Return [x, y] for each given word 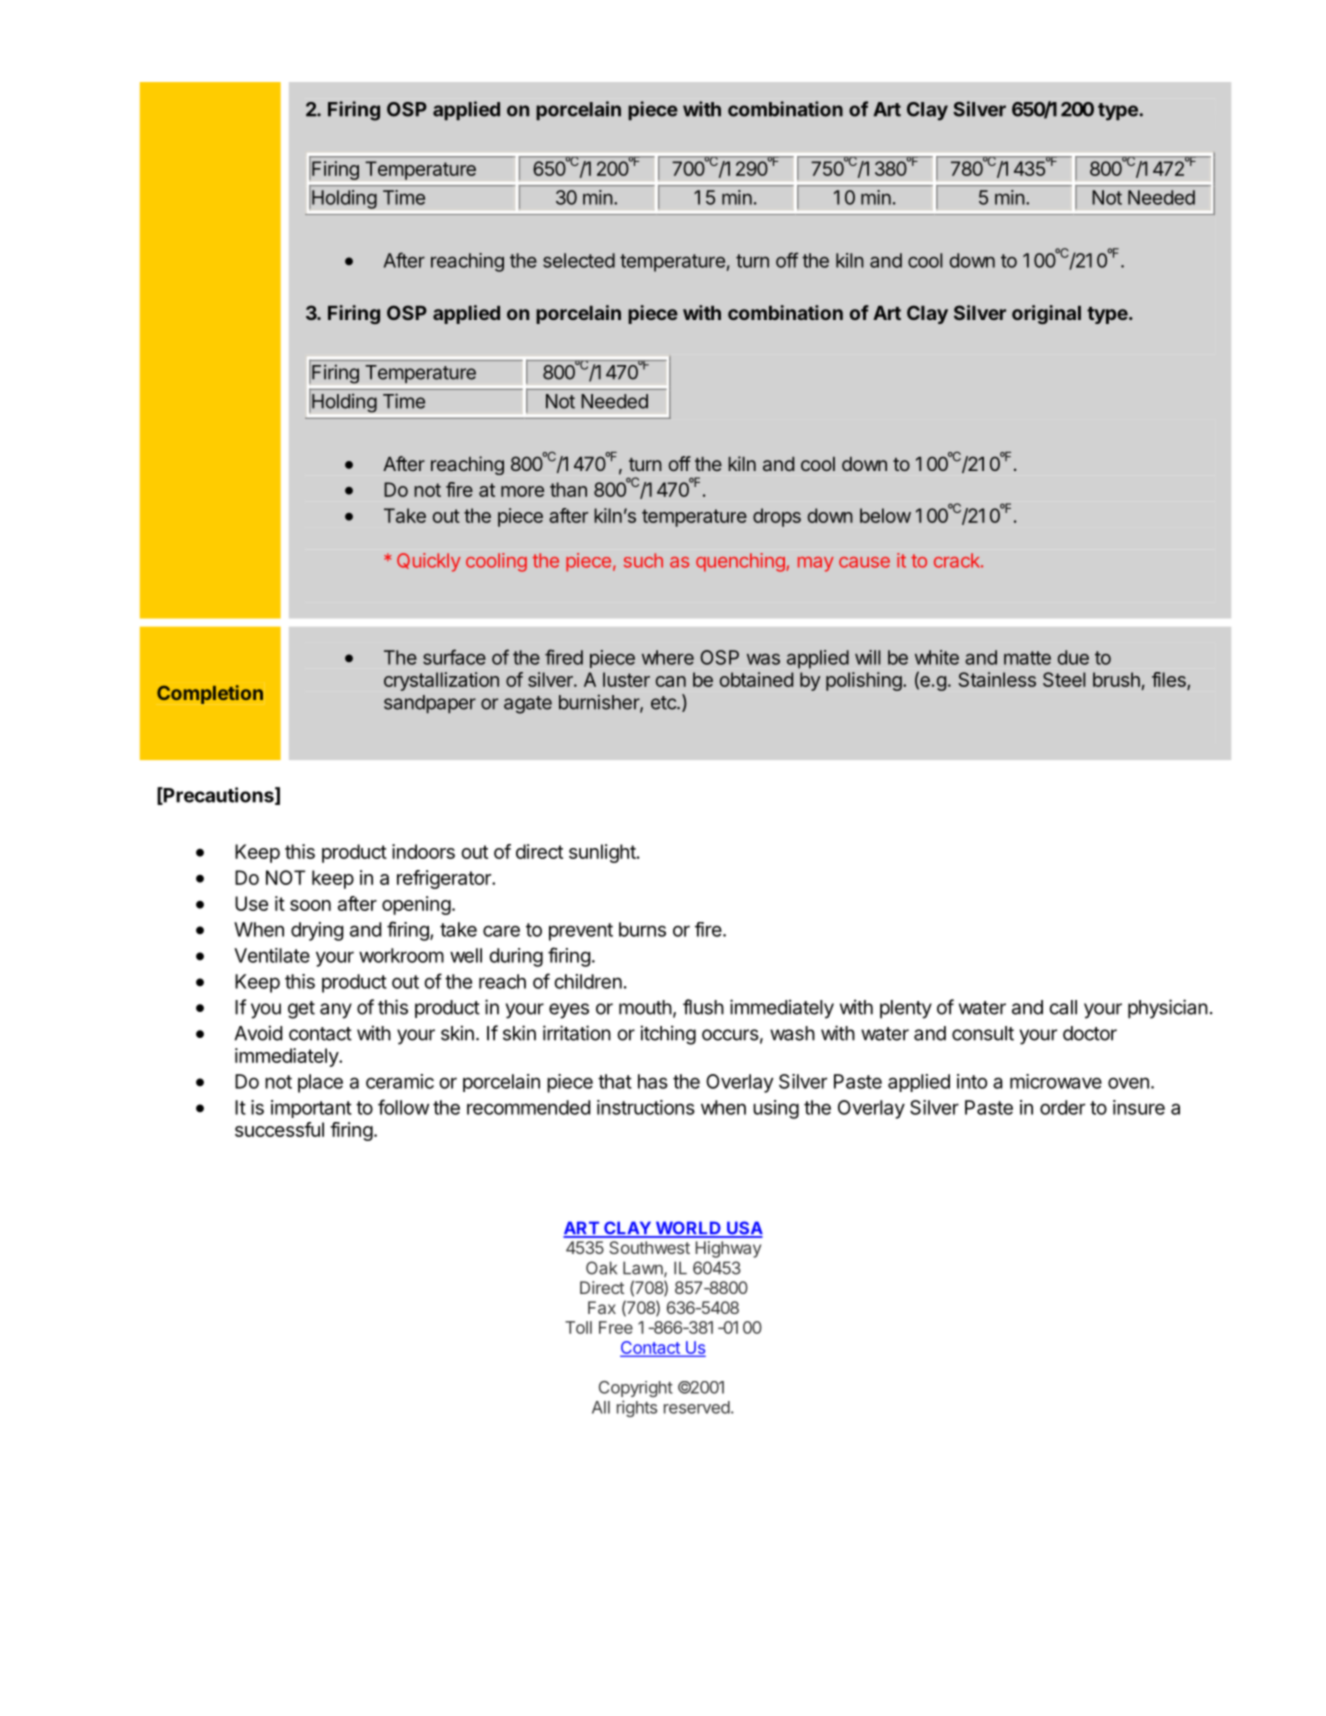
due [1073, 657]
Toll [578, 1327]
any [336, 1011]
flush [703, 1007]
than [568, 489]
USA [744, 1229]
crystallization [441, 681]
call [1063, 1007]
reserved [697, 1407]
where [668, 657]
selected [579, 260]
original [1046, 314]
